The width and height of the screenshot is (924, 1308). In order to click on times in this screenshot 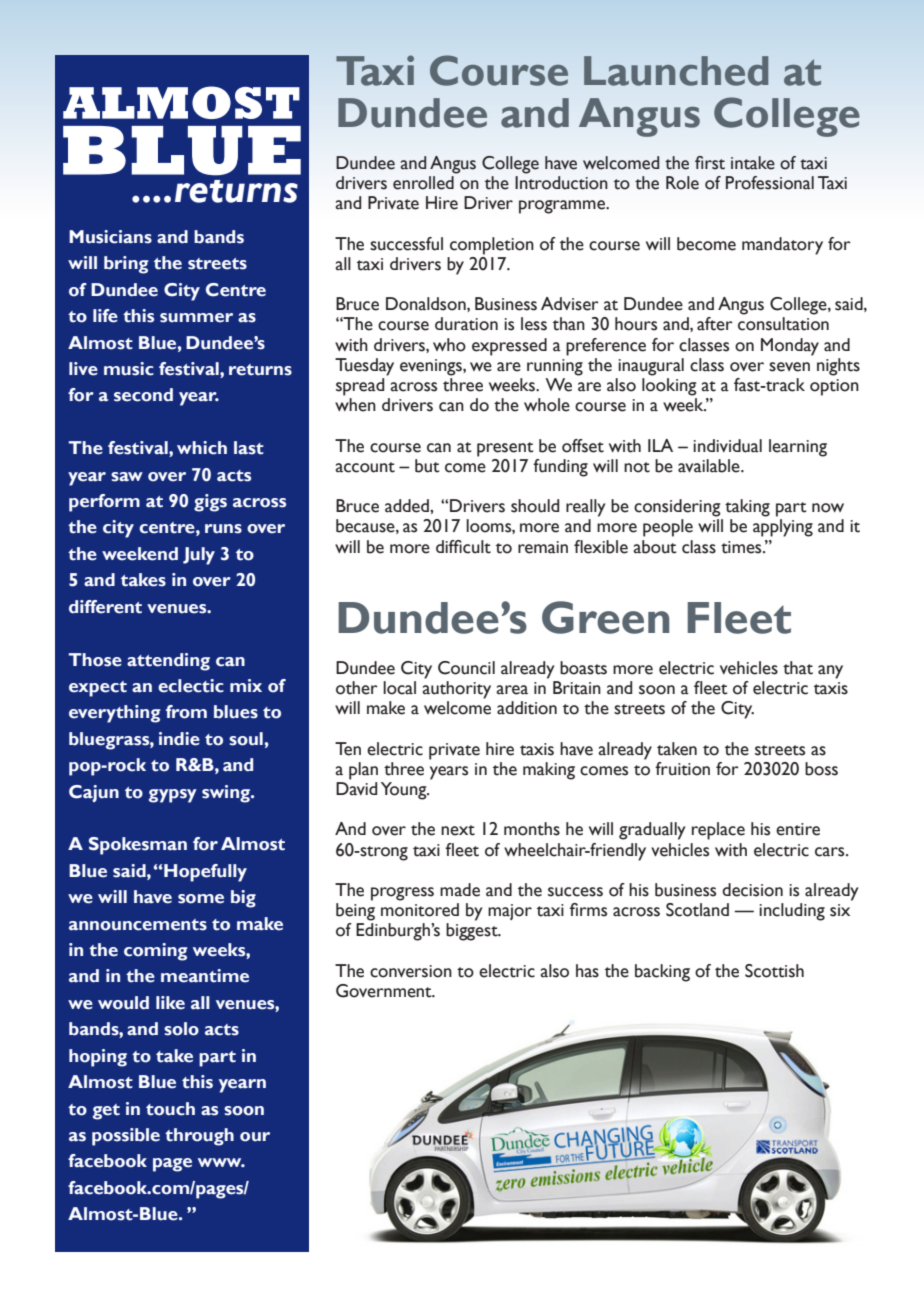, I will do `click(742, 547)`.
